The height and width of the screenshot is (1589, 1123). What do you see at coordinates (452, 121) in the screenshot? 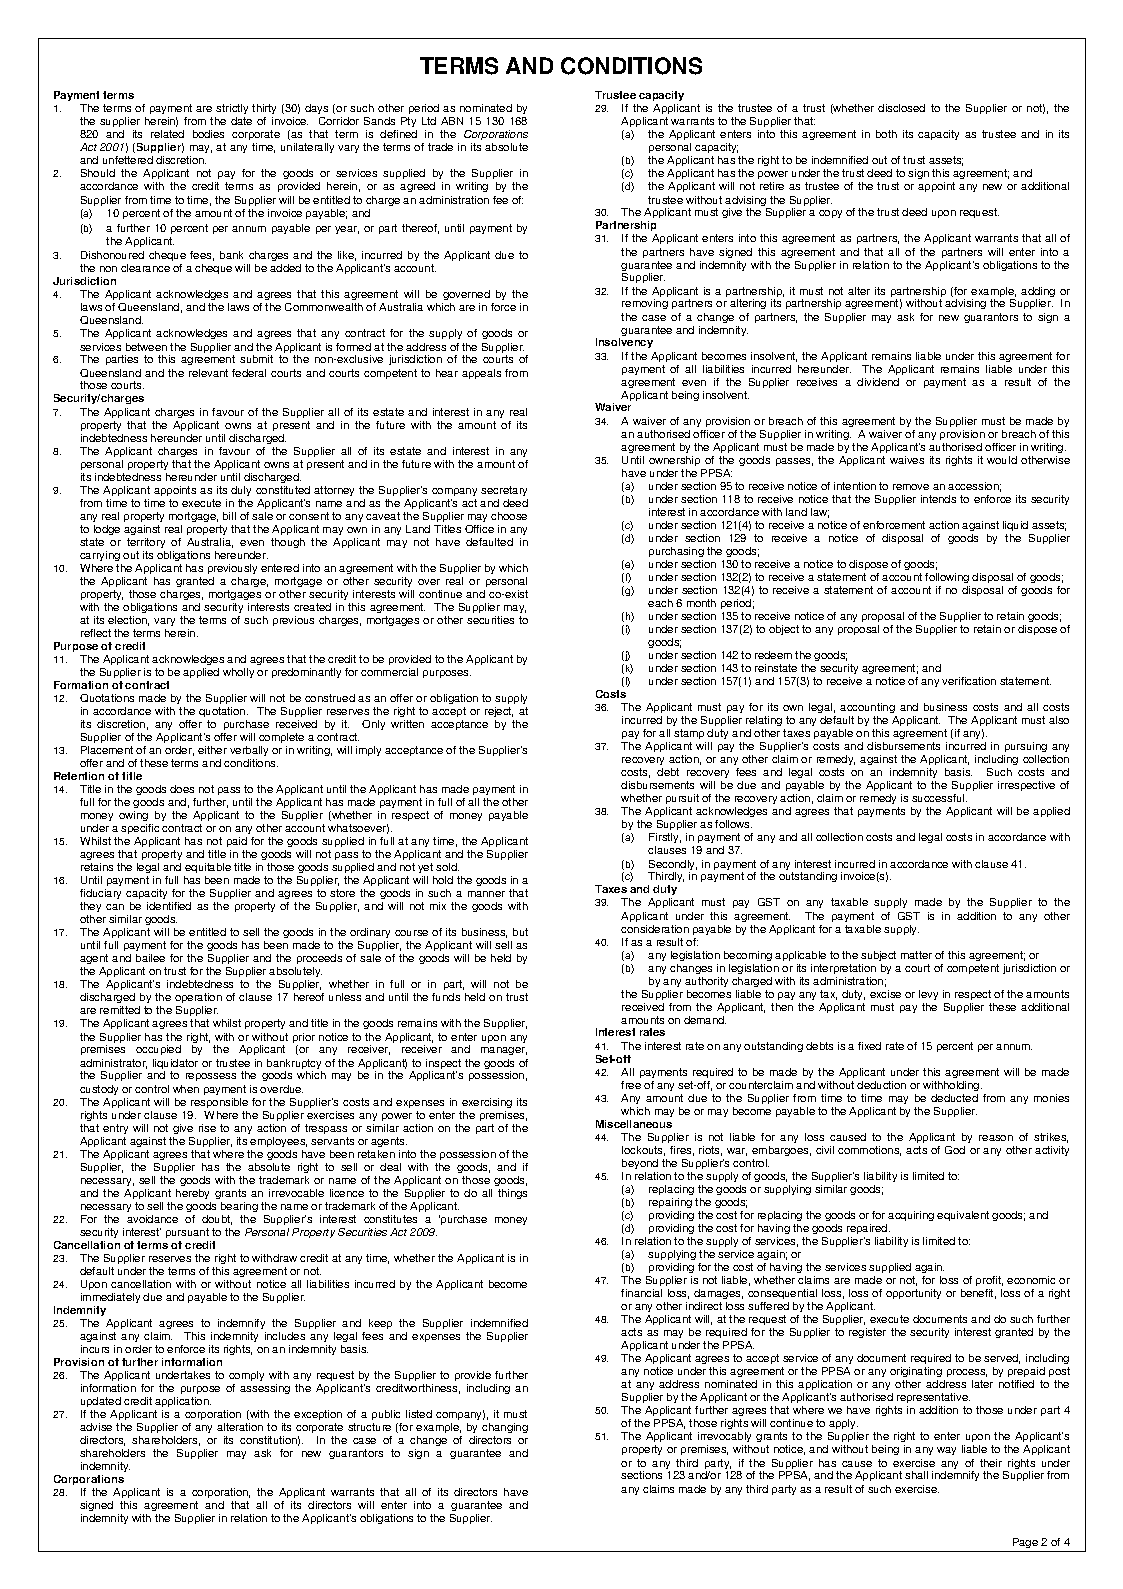
I see `ABN` at bounding box center [452, 121].
